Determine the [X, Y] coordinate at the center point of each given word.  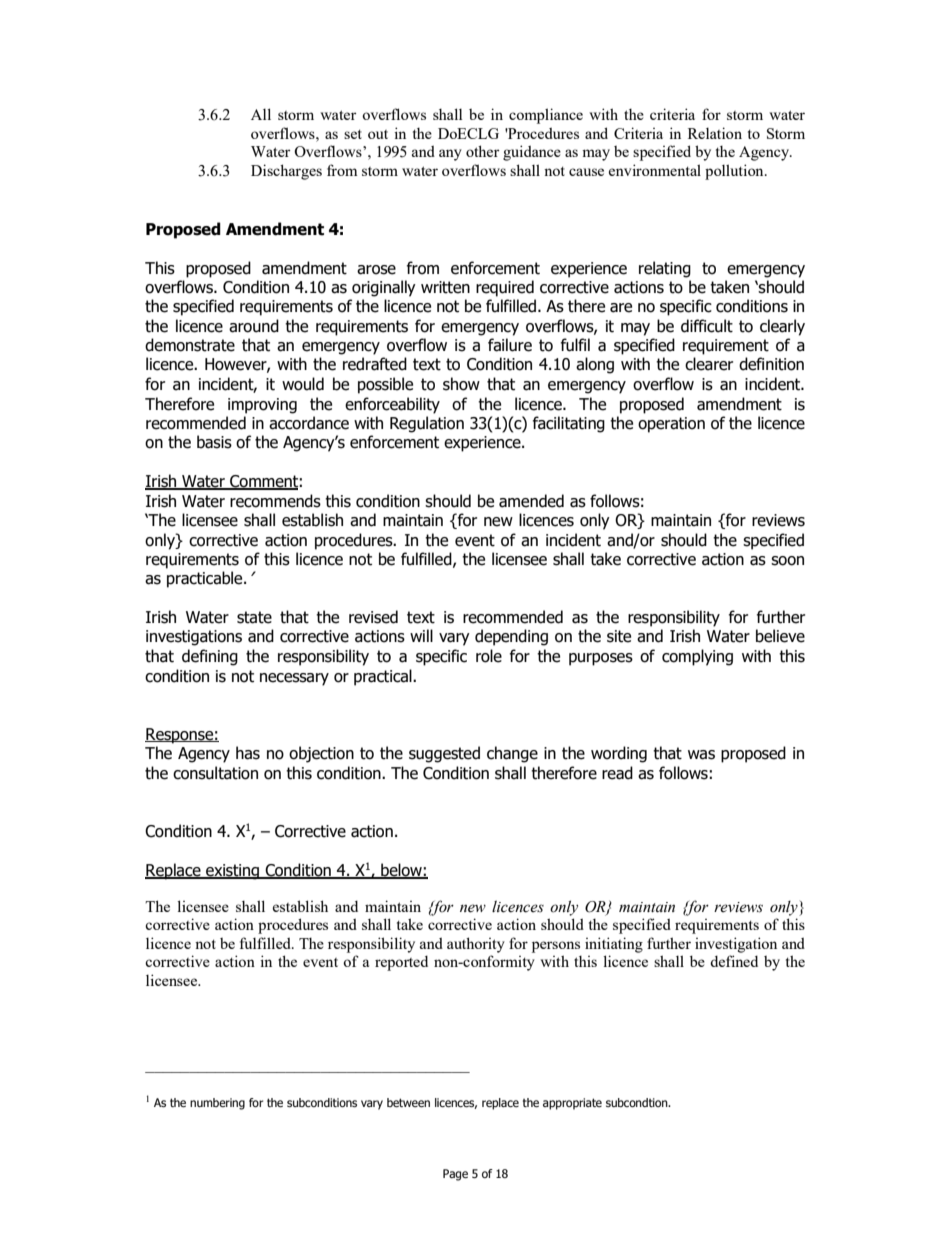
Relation [715, 133]
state [254, 617]
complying [697, 657]
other [483, 151]
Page [455, 1175]
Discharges [286, 172]
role [489, 656]
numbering [217, 1104]
